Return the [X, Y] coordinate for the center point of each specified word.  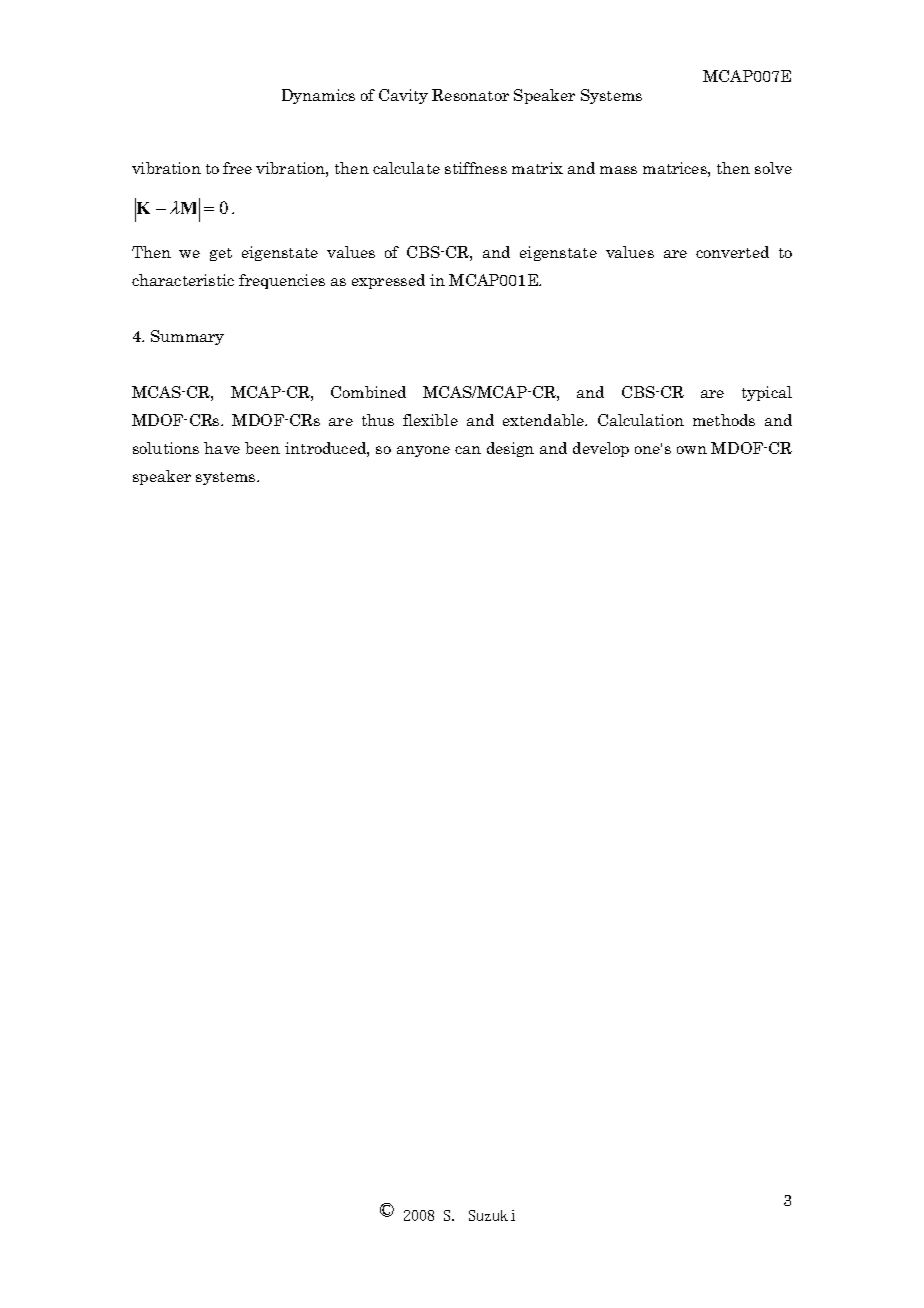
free [237, 168]
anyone [423, 451]
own [692, 450]
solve [773, 168]
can [468, 450]
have [222, 448]
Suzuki [492, 1215]
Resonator [470, 95]
